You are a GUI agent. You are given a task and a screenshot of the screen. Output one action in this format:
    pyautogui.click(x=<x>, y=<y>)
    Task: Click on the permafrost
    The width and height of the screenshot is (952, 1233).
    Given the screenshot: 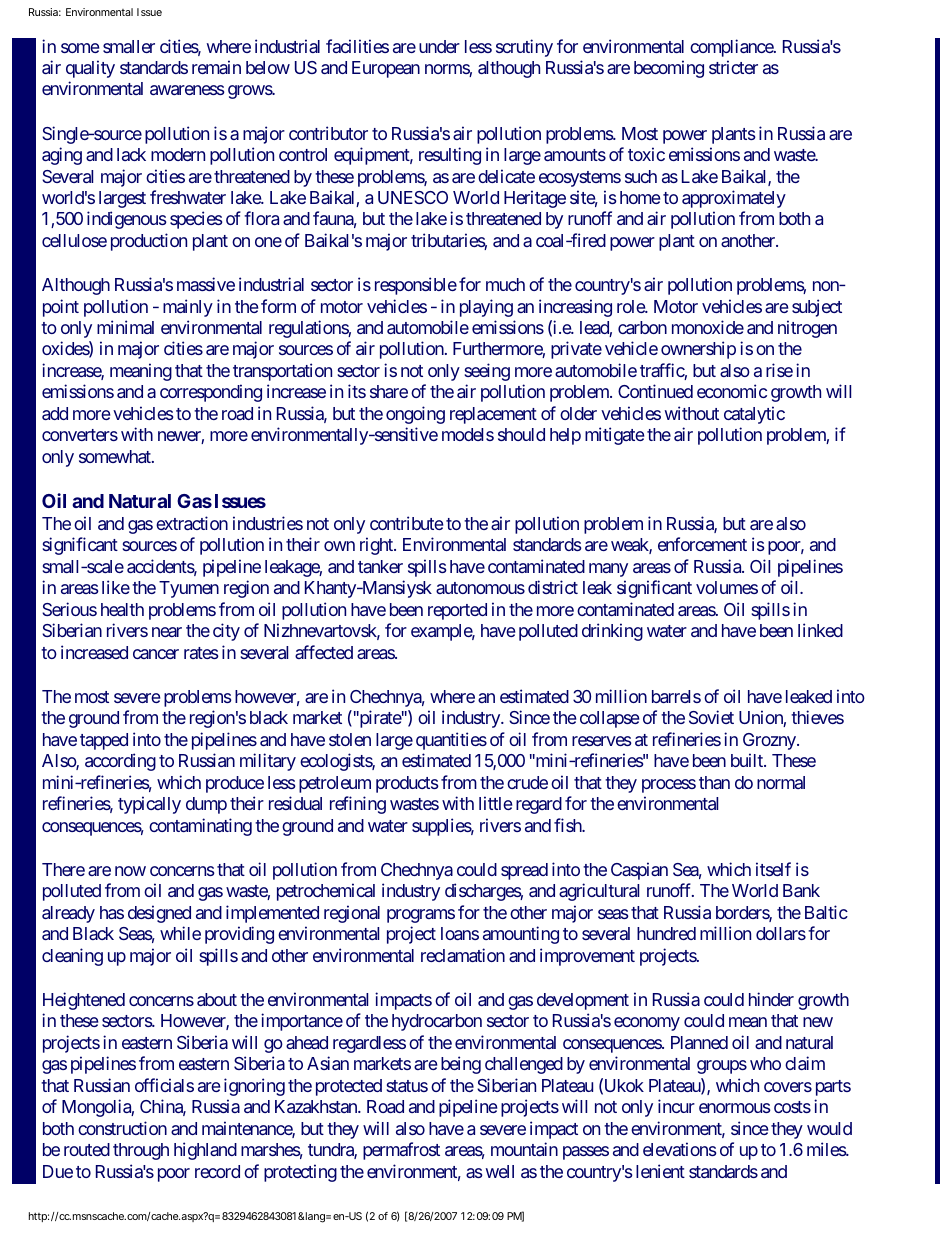 What is the action you would take?
    pyautogui.click(x=401, y=1151)
